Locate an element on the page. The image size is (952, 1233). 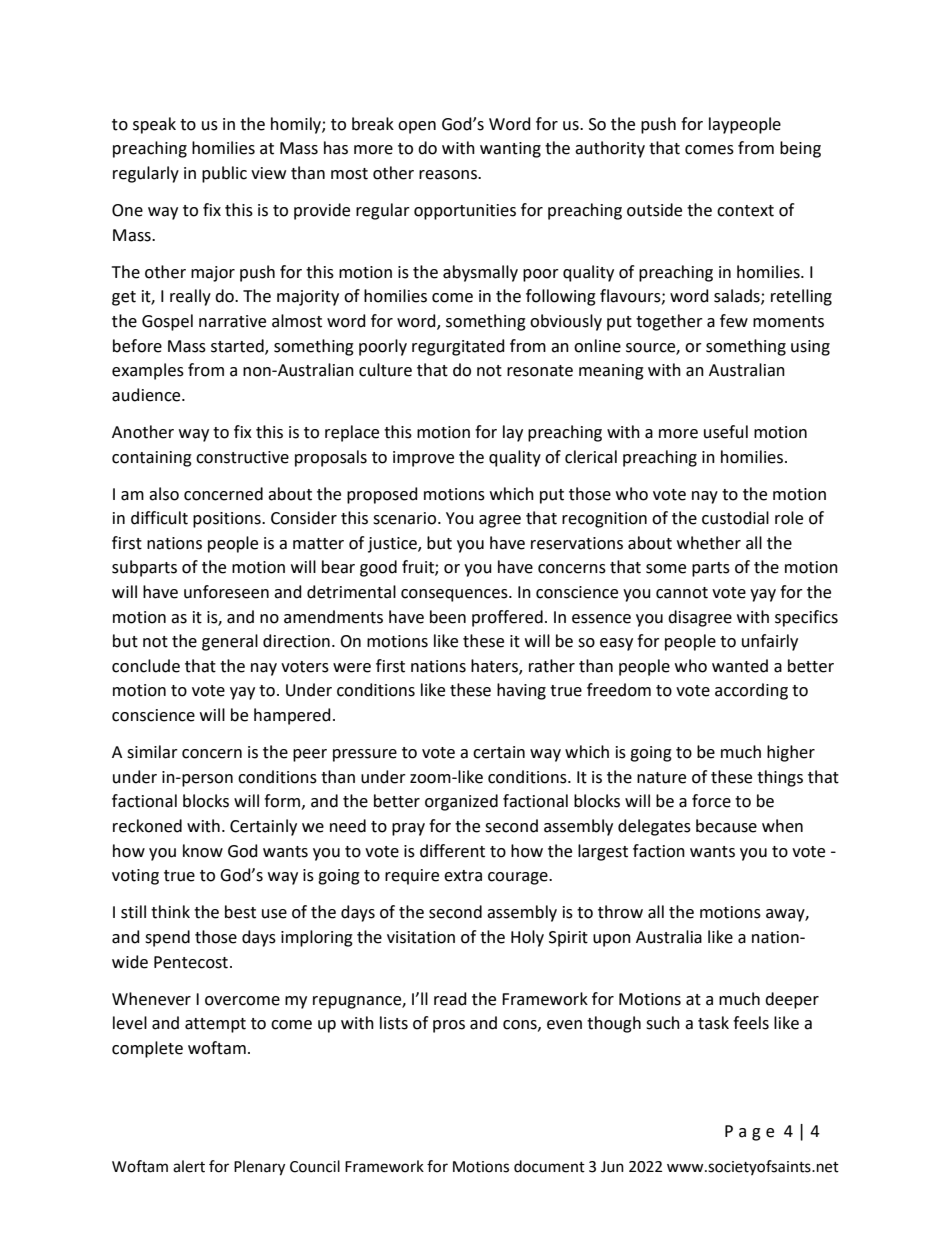
know is located at coordinates (203, 851).
